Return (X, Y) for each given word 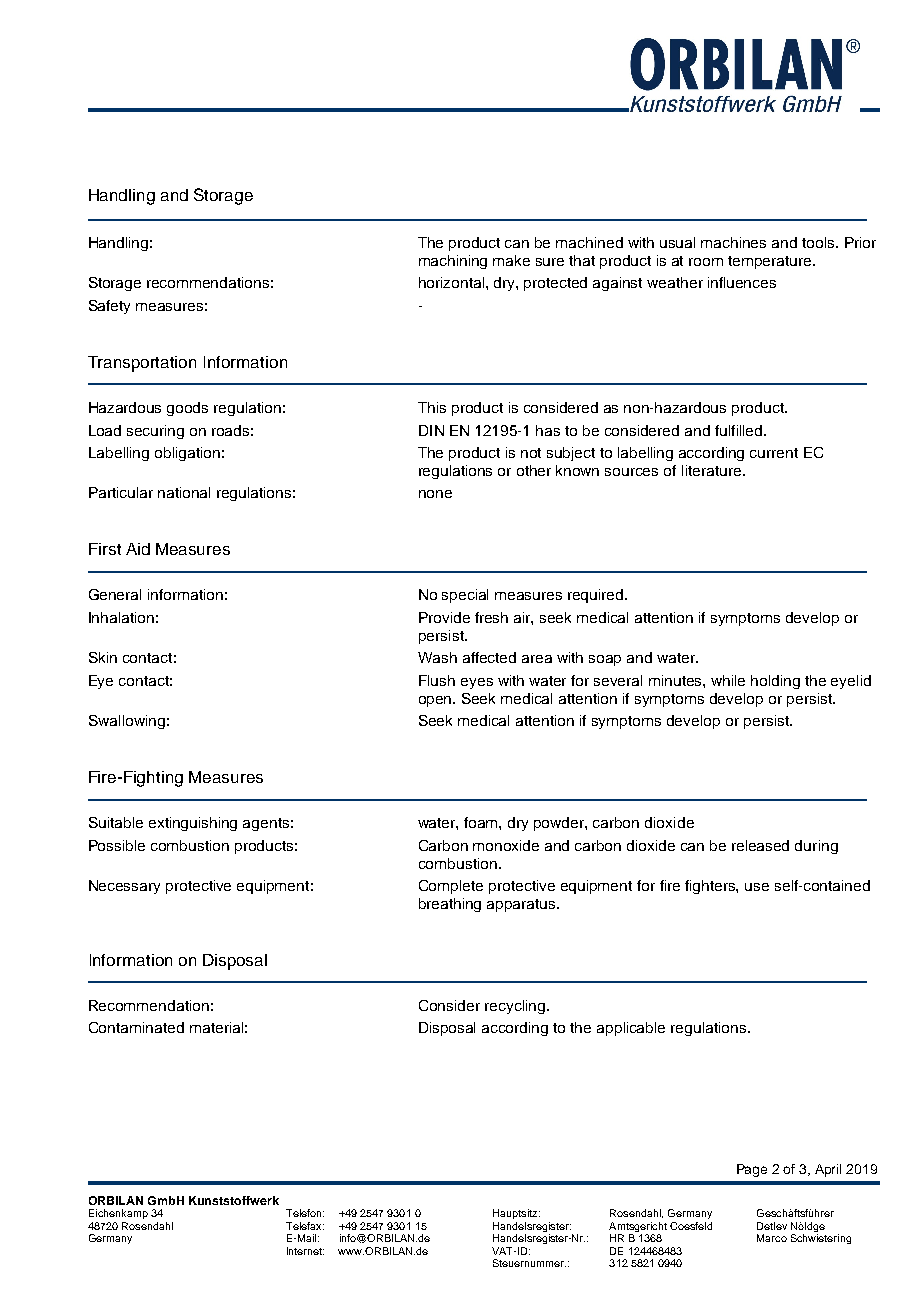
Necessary (124, 887)
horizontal (453, 282)
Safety (109, 307)
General (115, 594)
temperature (771, 262)
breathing (450, 905)
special (465, 596)
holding (775, 682)
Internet (305, 1251)
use (757, 887)
